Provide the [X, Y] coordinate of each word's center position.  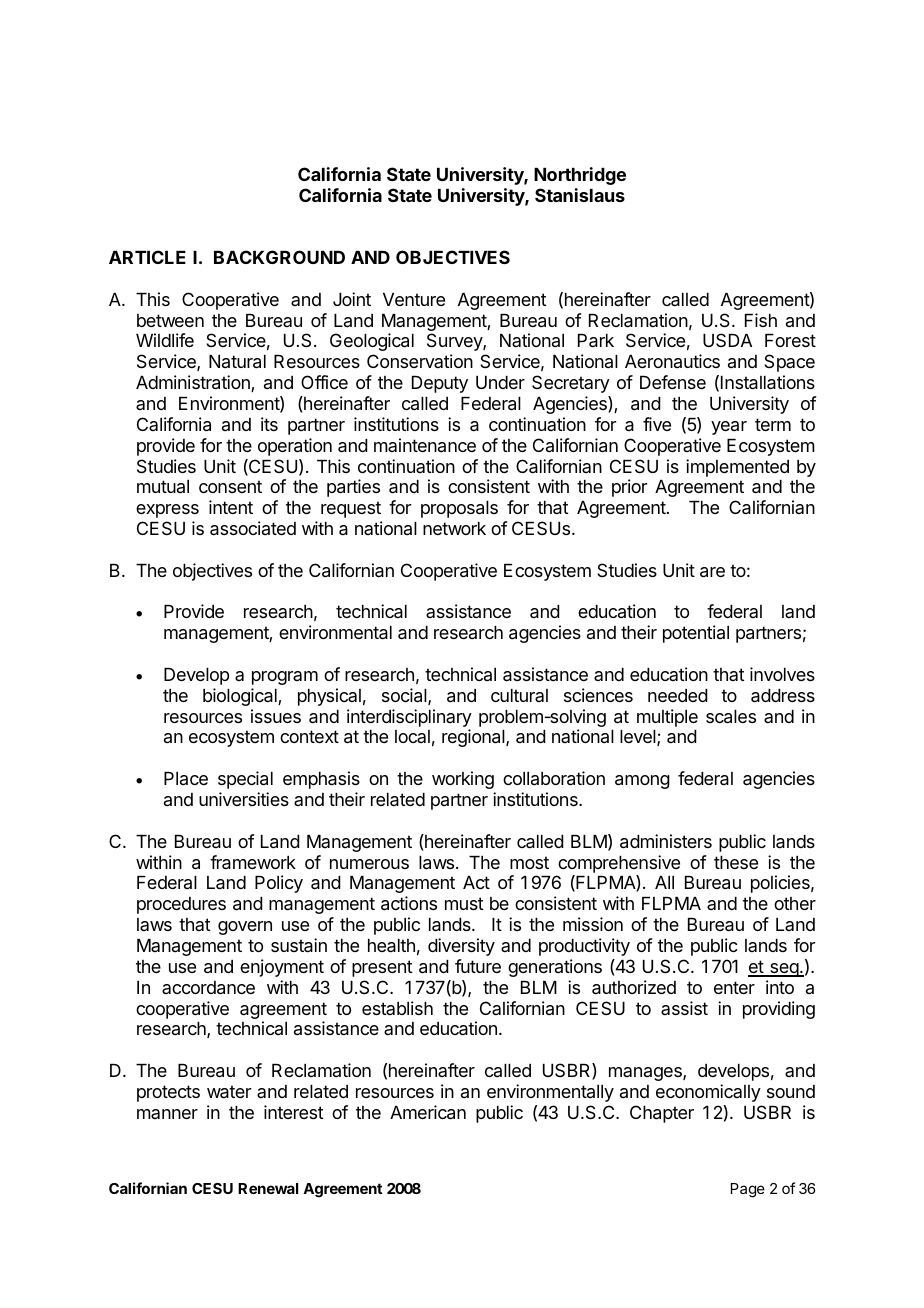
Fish [761, 320]
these [736, 862]
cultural [519, 695]
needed [678, 695]
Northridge [580, 176]
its [269, 424]
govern [245, 928]
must [464, 903]
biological [241, 697]
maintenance [425, 445]
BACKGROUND [279, 257]
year [729, 428]
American [428, 1112]
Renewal [268, 1188]
